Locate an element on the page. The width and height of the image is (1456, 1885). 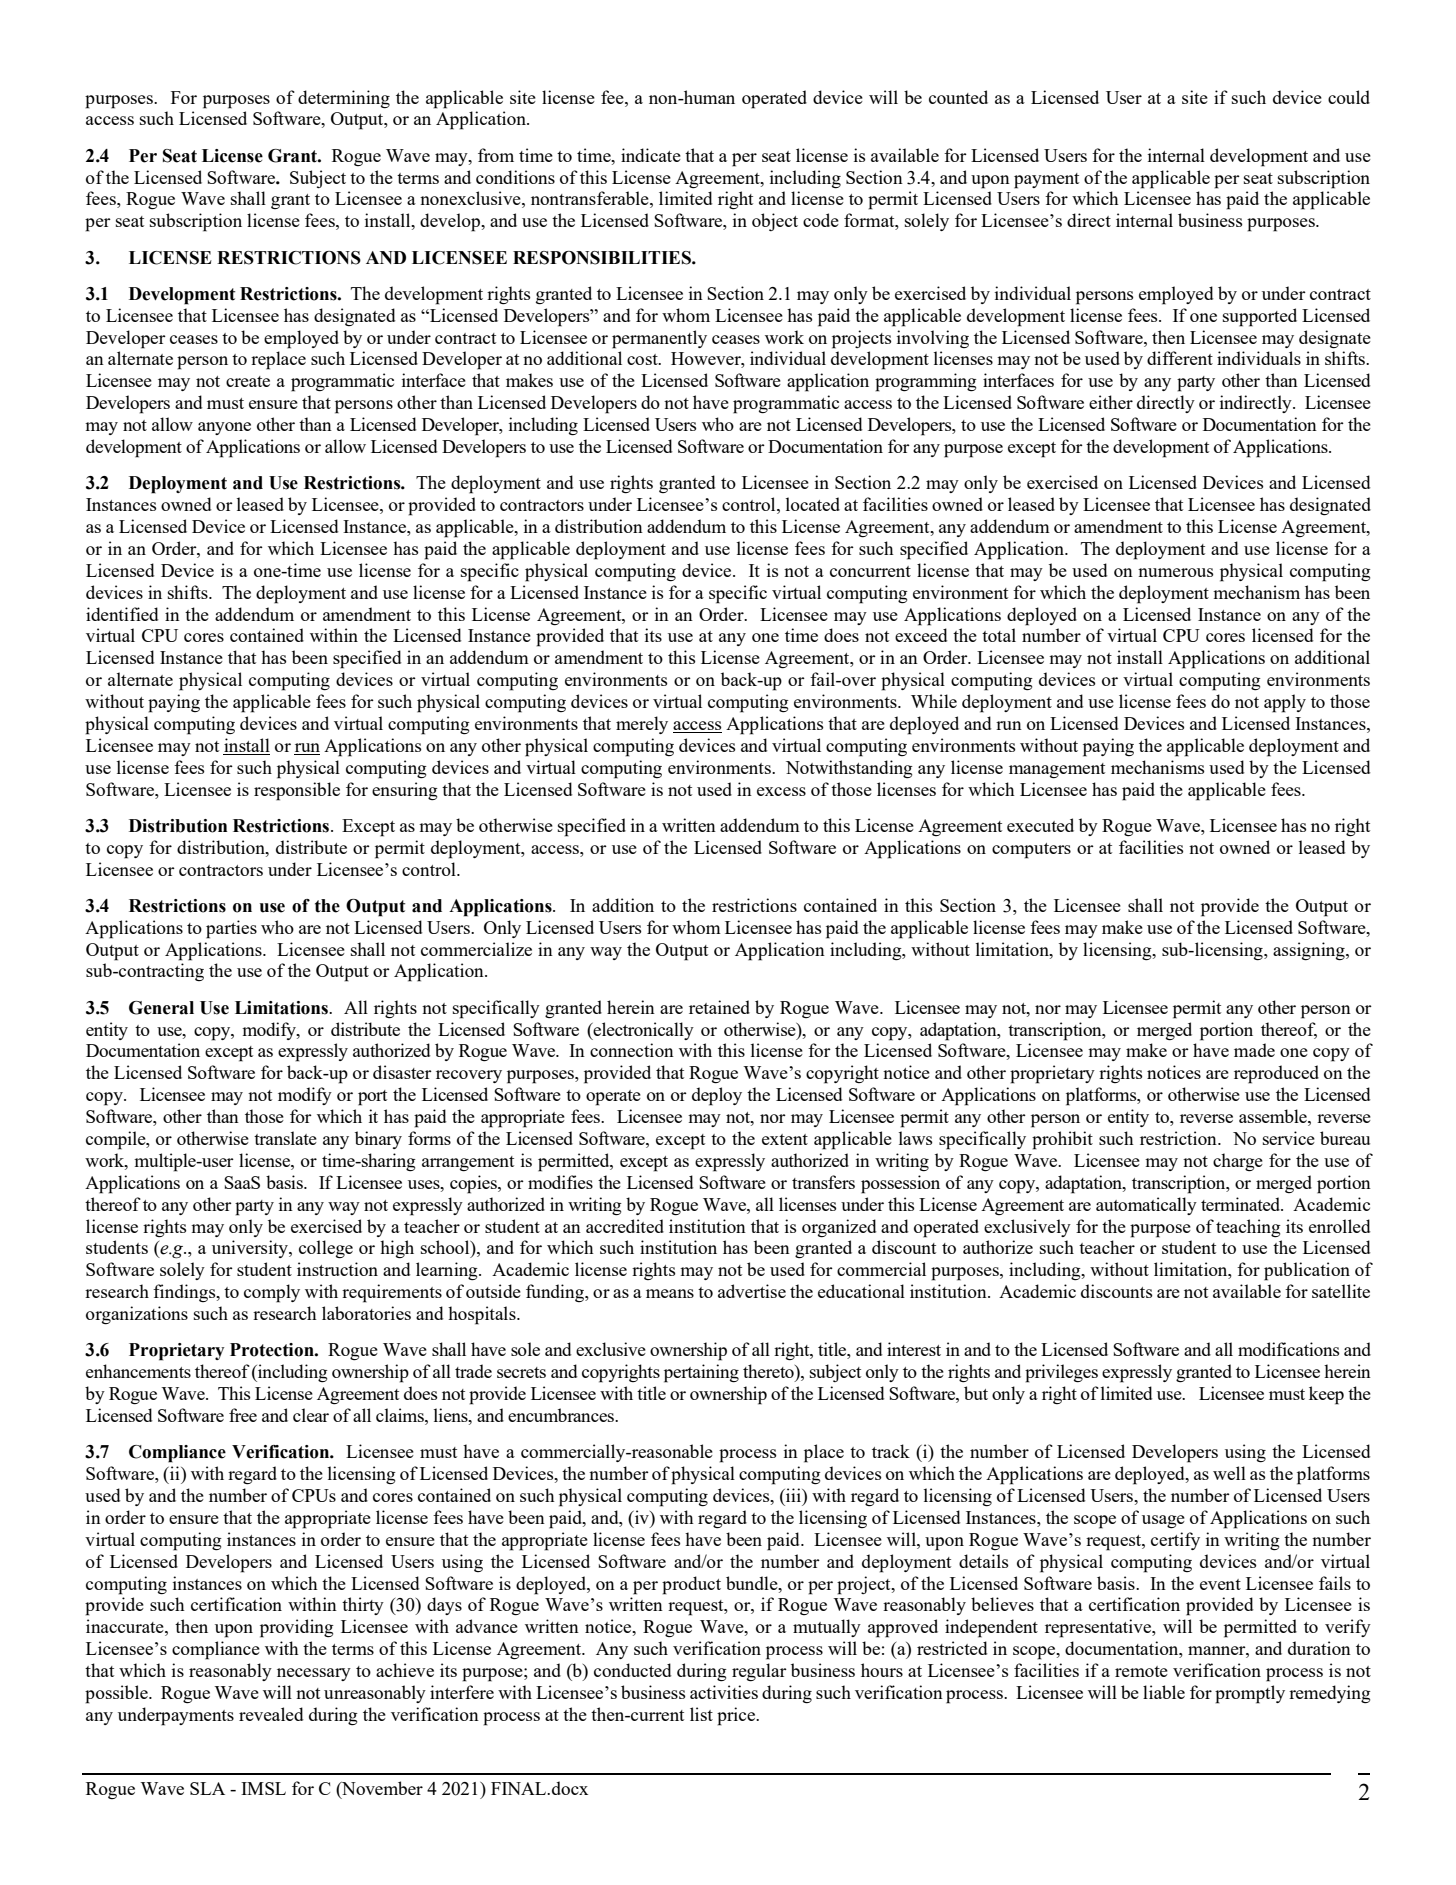
comply is located at coordinates (272, 1293).
